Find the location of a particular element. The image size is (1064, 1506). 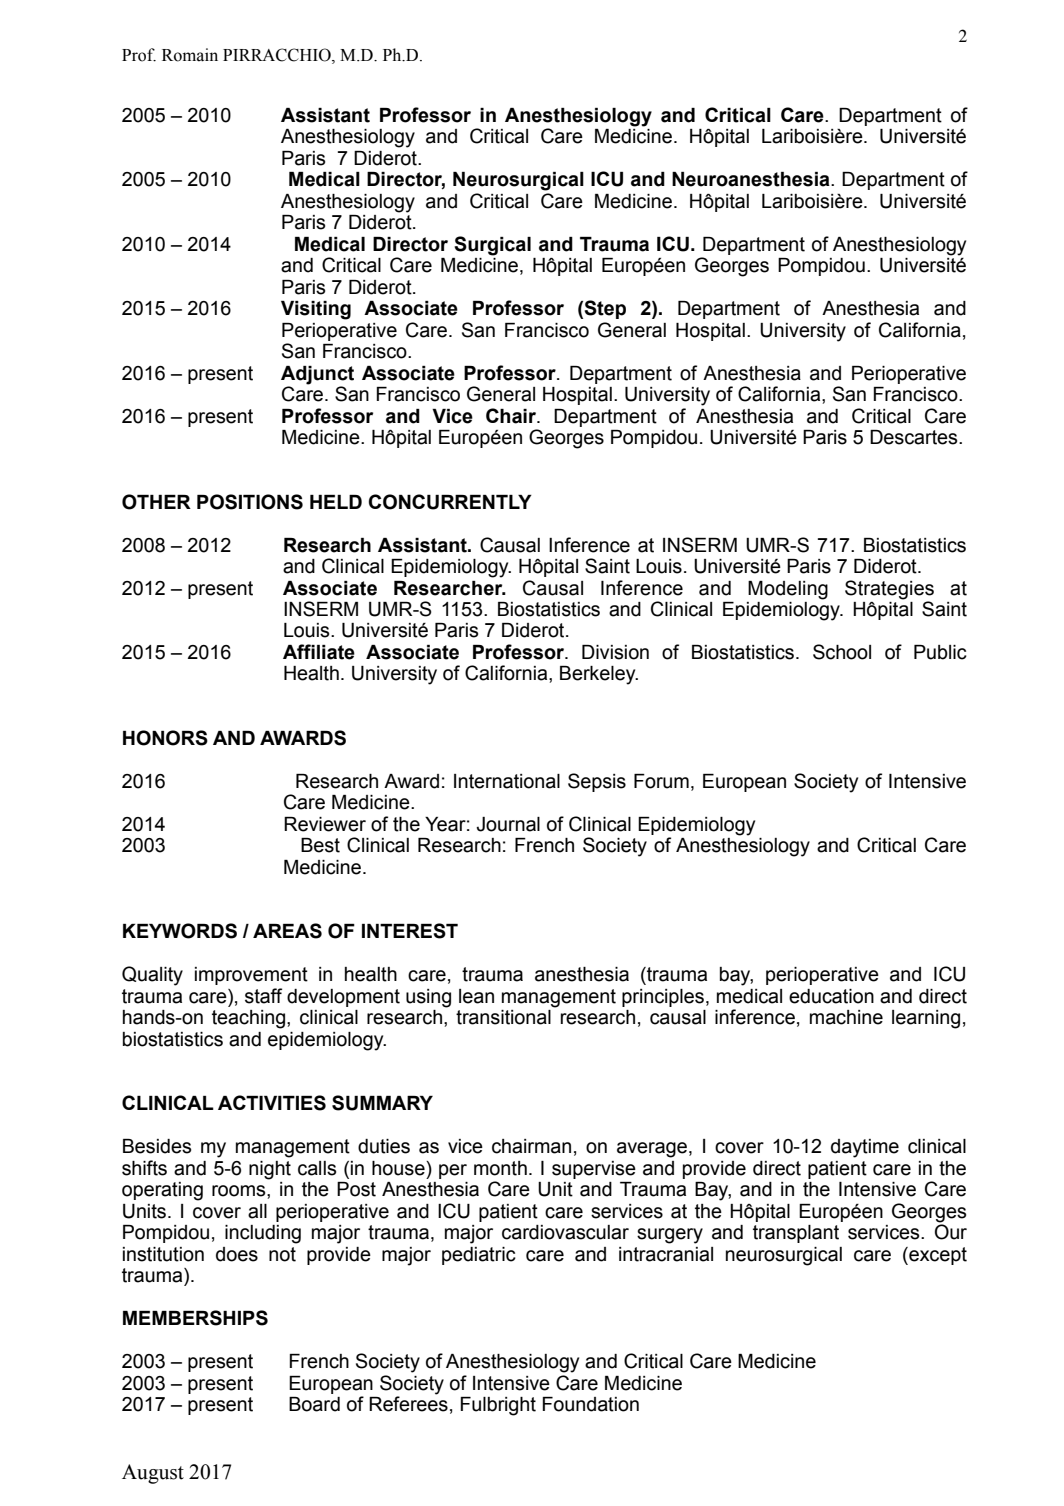

Visiting is located at coordinates (316, 310).
